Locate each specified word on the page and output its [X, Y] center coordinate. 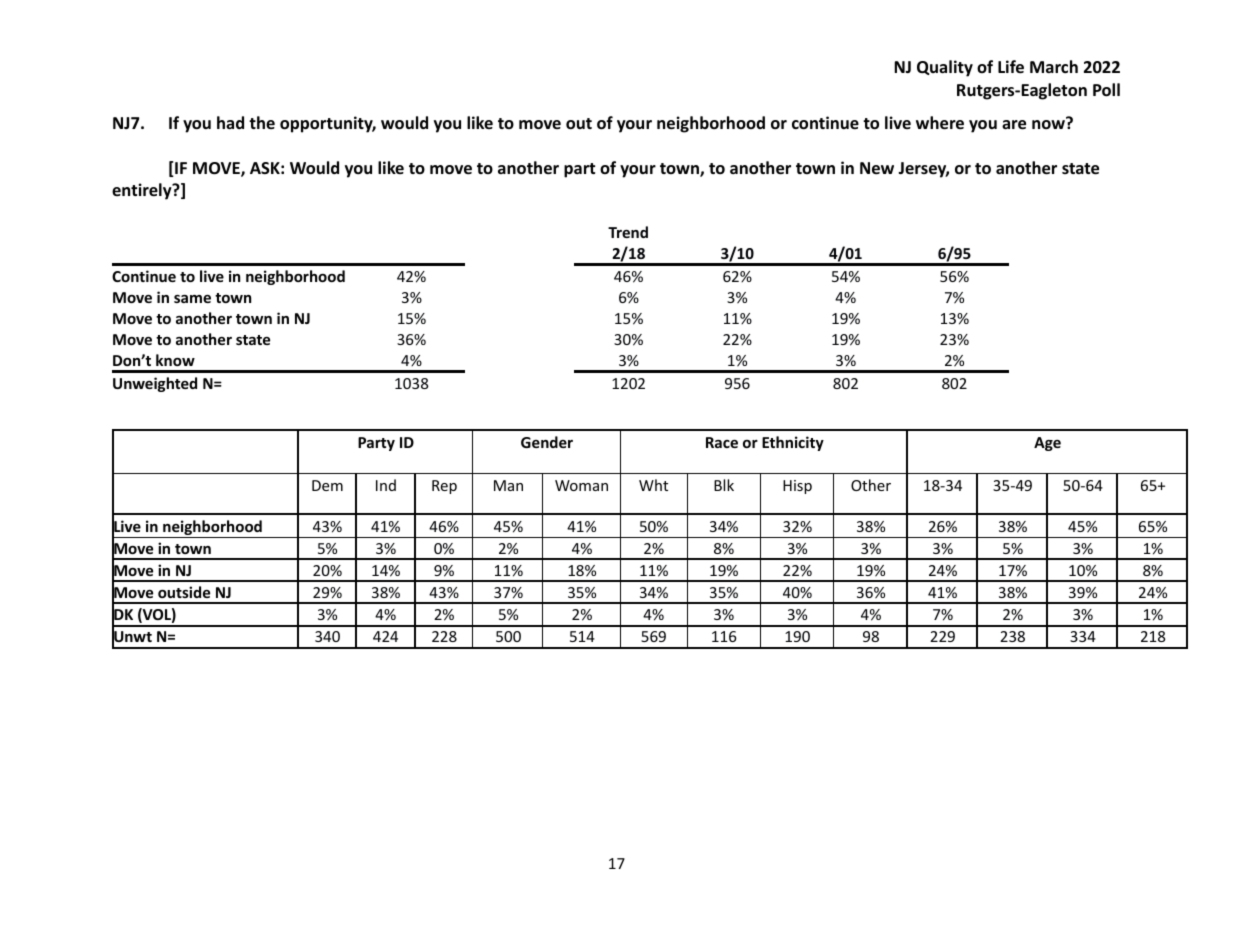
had [230, 122]
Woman [581, 485]
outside [184, 592]
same [192, 299]
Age [1047, 444]
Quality [945, 68]
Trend [628, 232]
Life [1011, 67]
